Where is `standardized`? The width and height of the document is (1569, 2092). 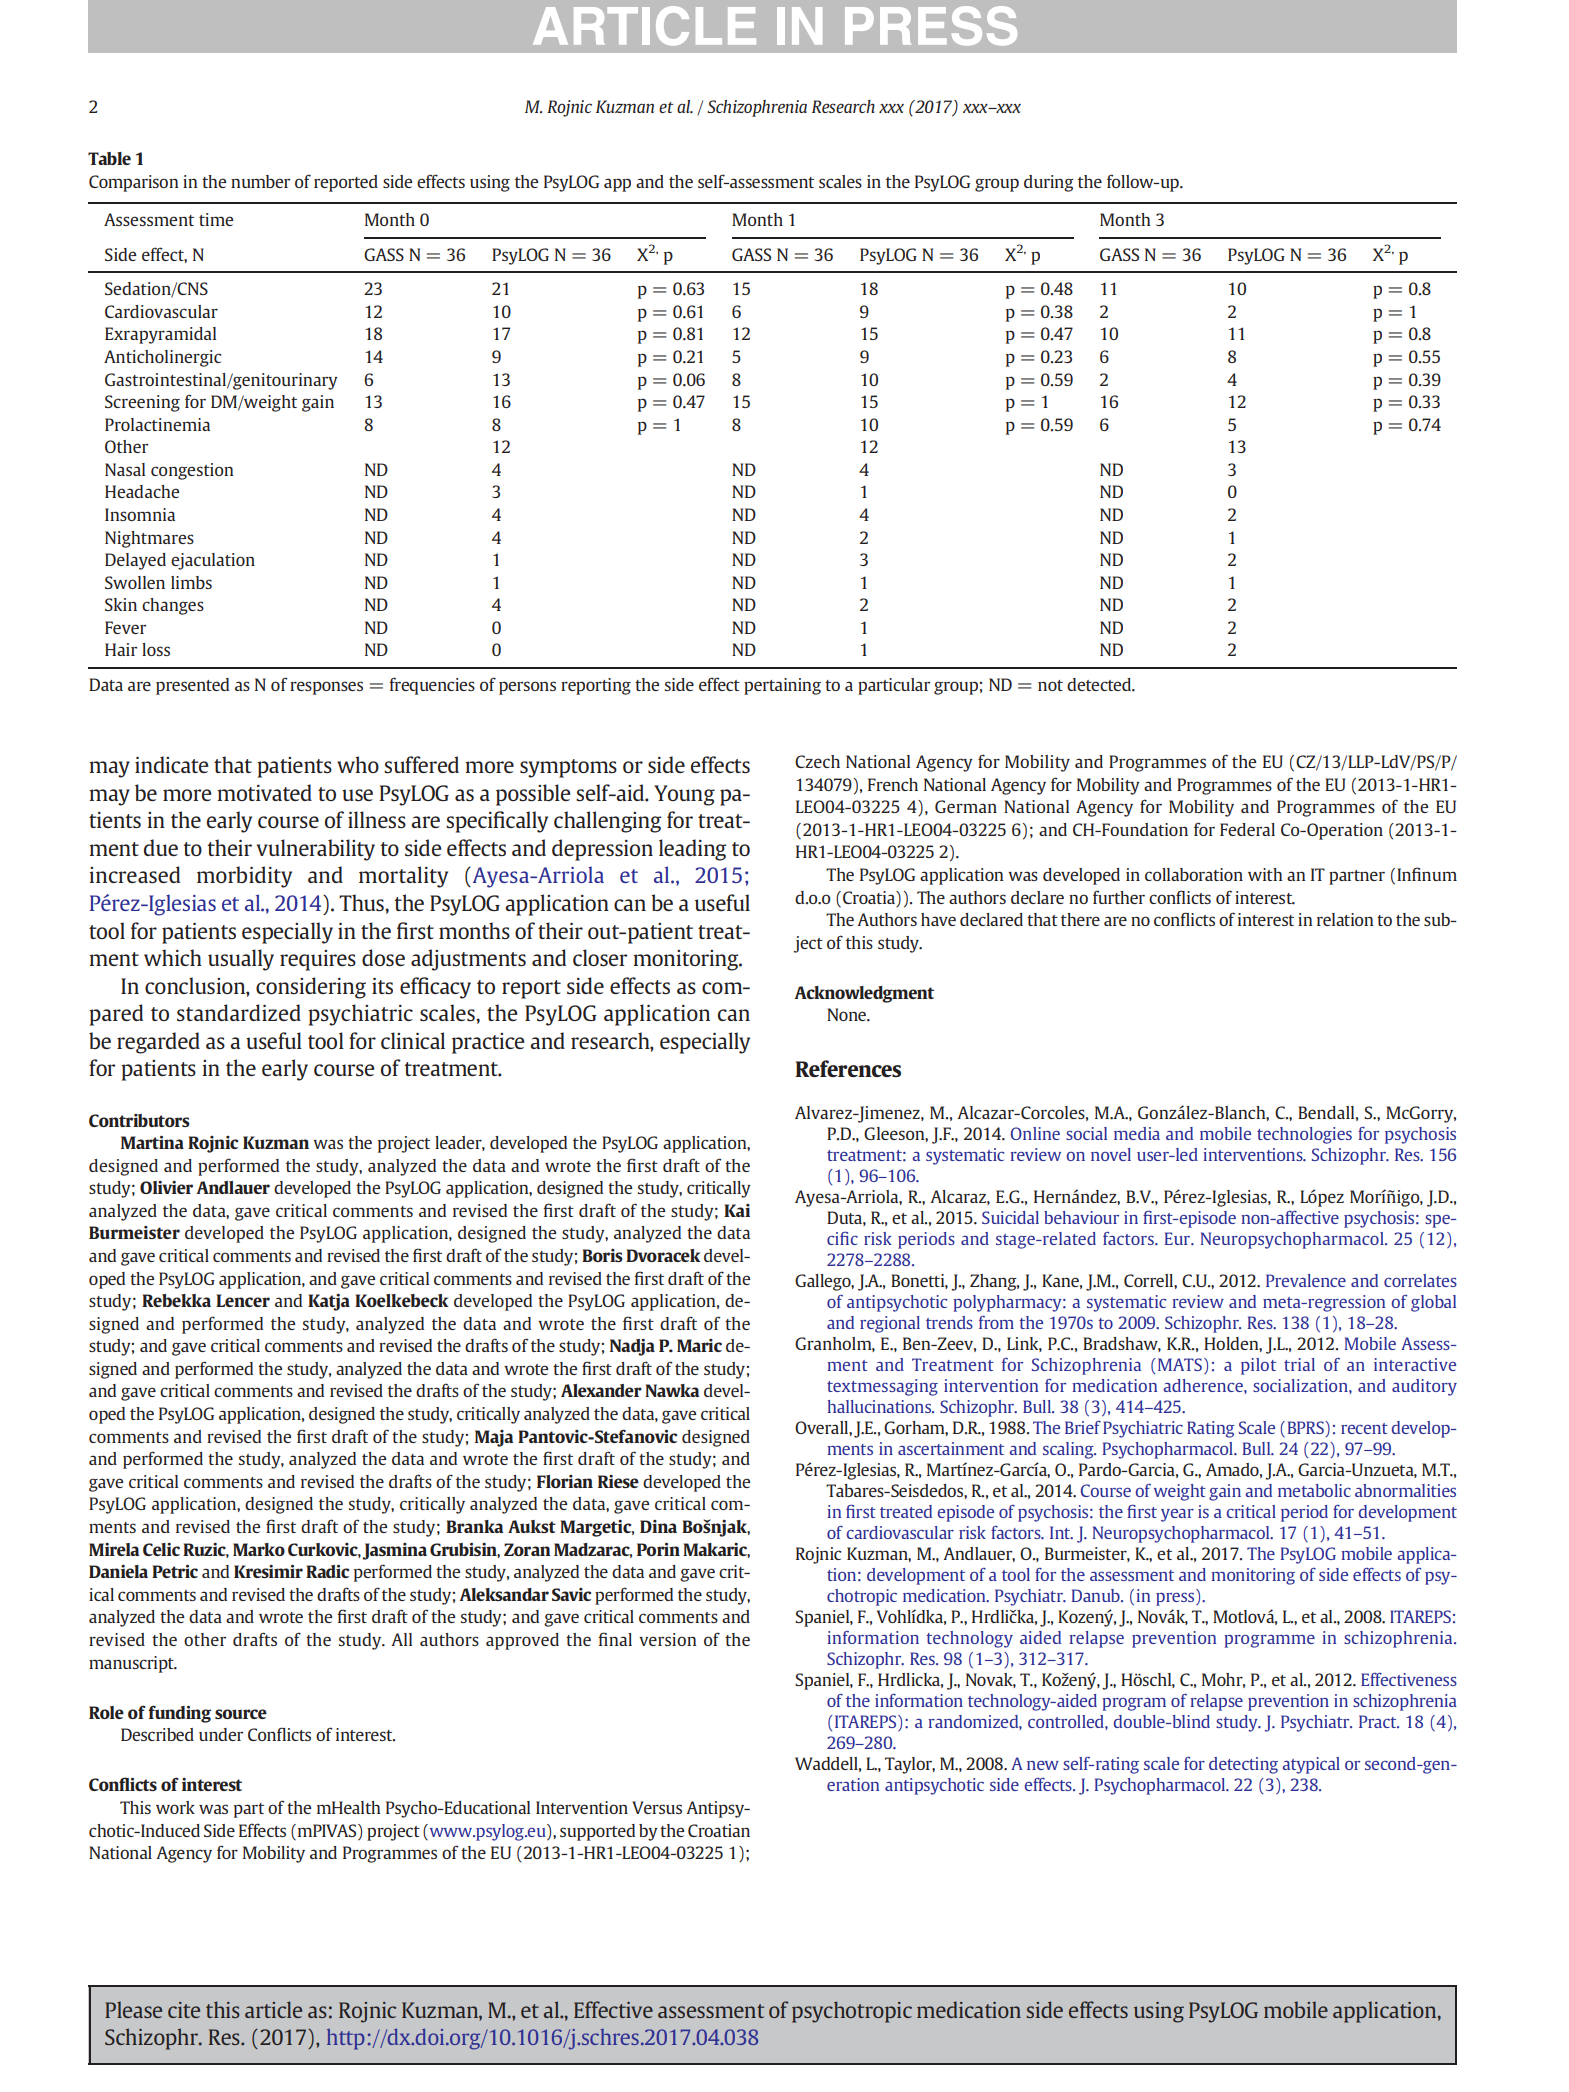
standardized is located at coordinates (239, 1012).
